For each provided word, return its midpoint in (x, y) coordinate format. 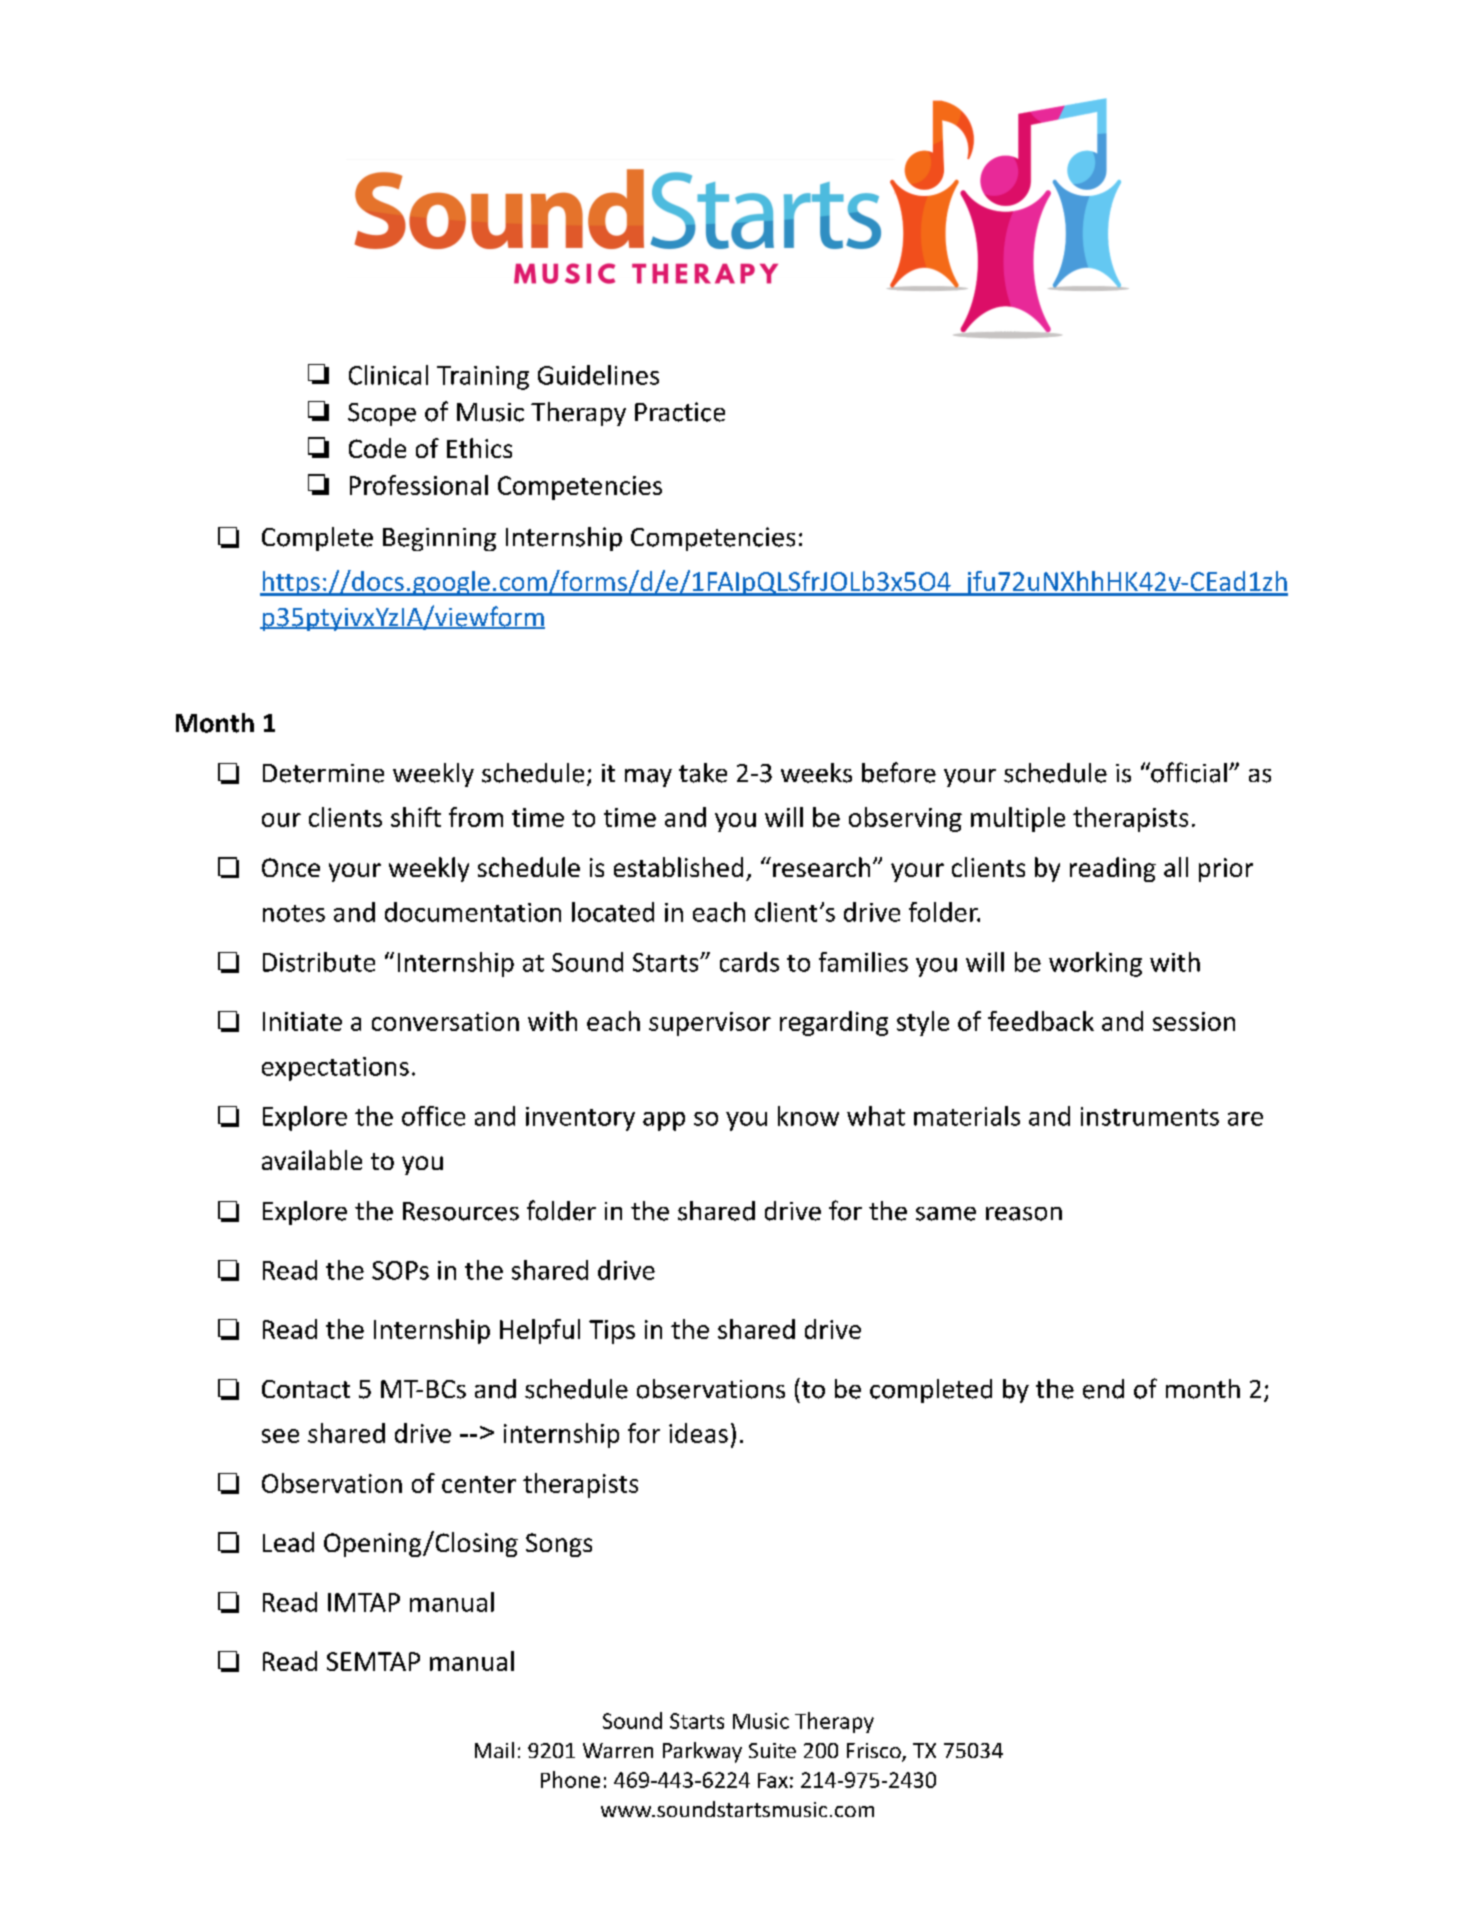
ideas (698, 1433)
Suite (772, 1750)
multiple (1018, 819)
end (1103, 1389)
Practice (680, 412)
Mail (494, 1750)
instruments (1150, 1116)
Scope (382, 414)
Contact (306, 1389)
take (703, 773)
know (808, 1116)
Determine (323, 773)
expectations (335, 1069)
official (1188, 772)
